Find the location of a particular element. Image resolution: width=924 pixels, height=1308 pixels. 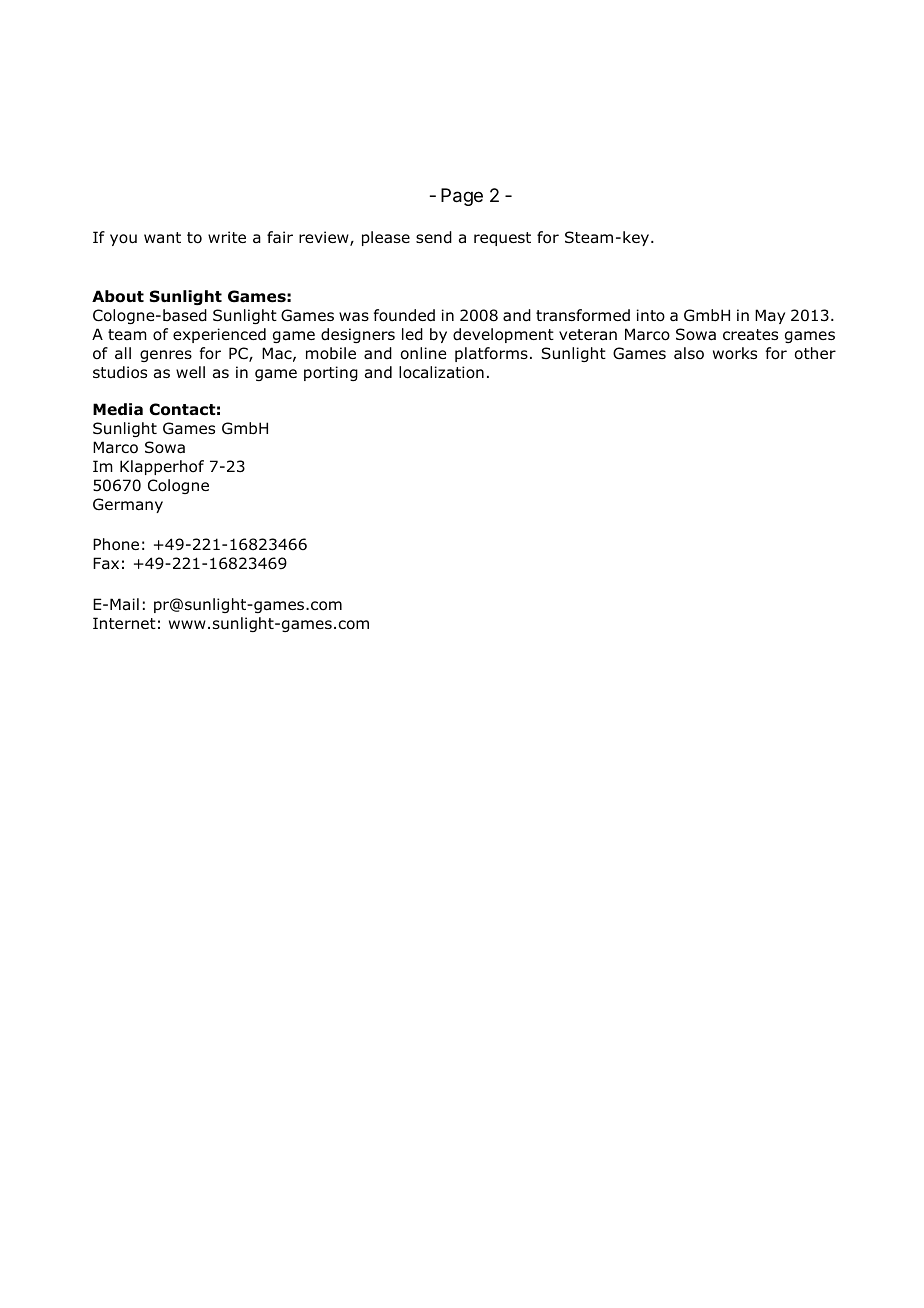

Page is located at coordinates (462, 197).
